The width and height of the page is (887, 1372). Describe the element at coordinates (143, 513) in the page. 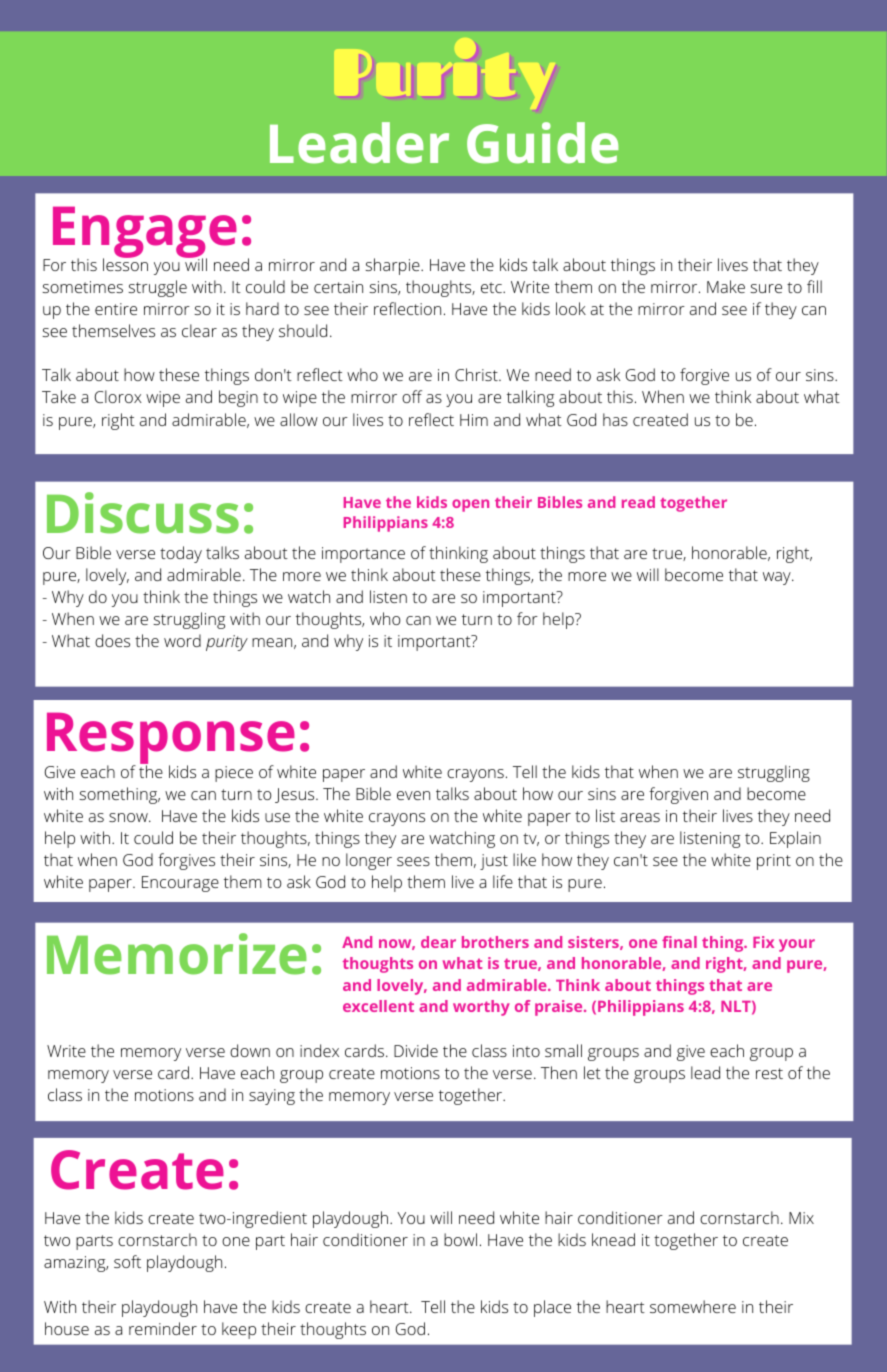

I see `Discuss` at that location.
